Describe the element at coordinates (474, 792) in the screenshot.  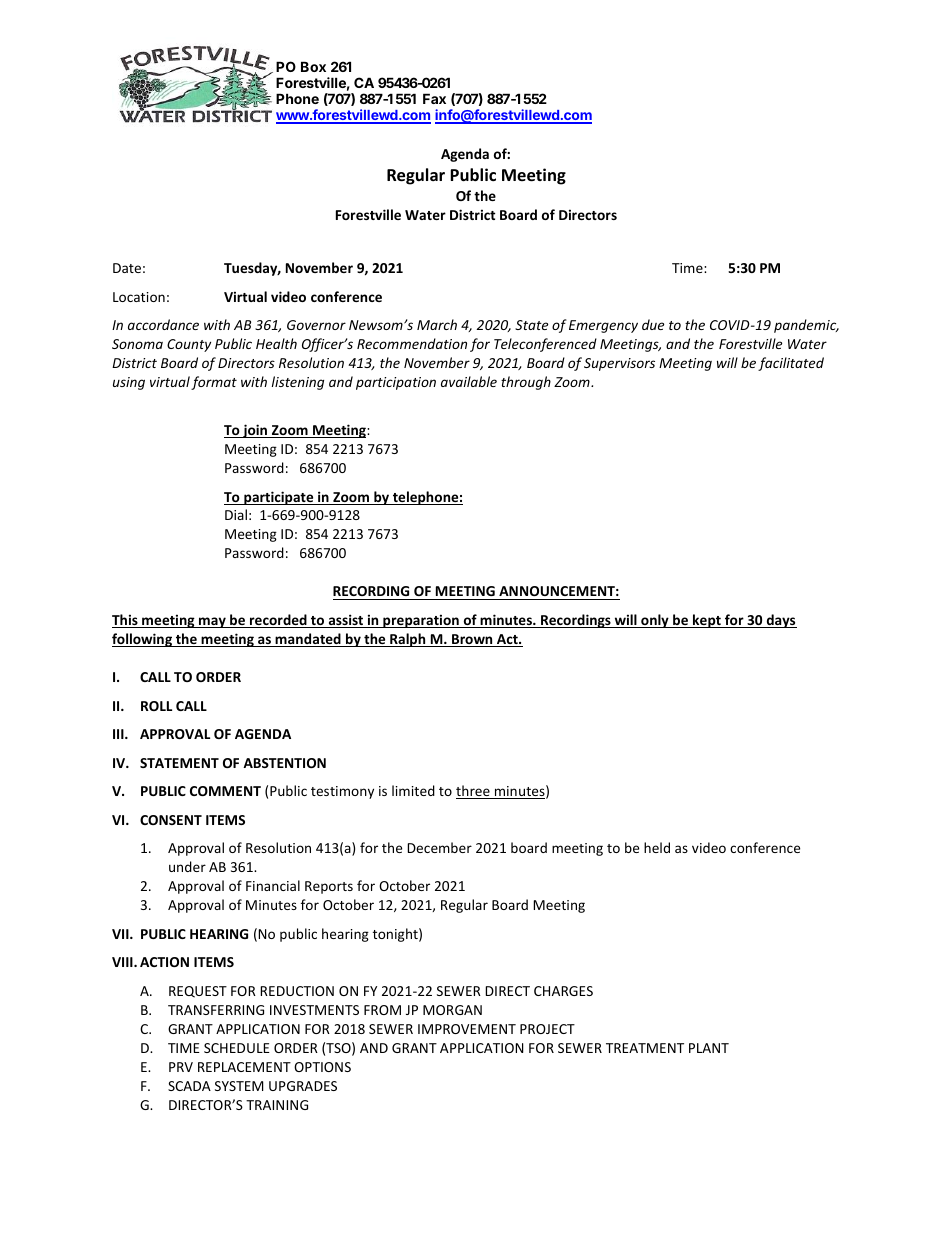
I see `three` at that location.
